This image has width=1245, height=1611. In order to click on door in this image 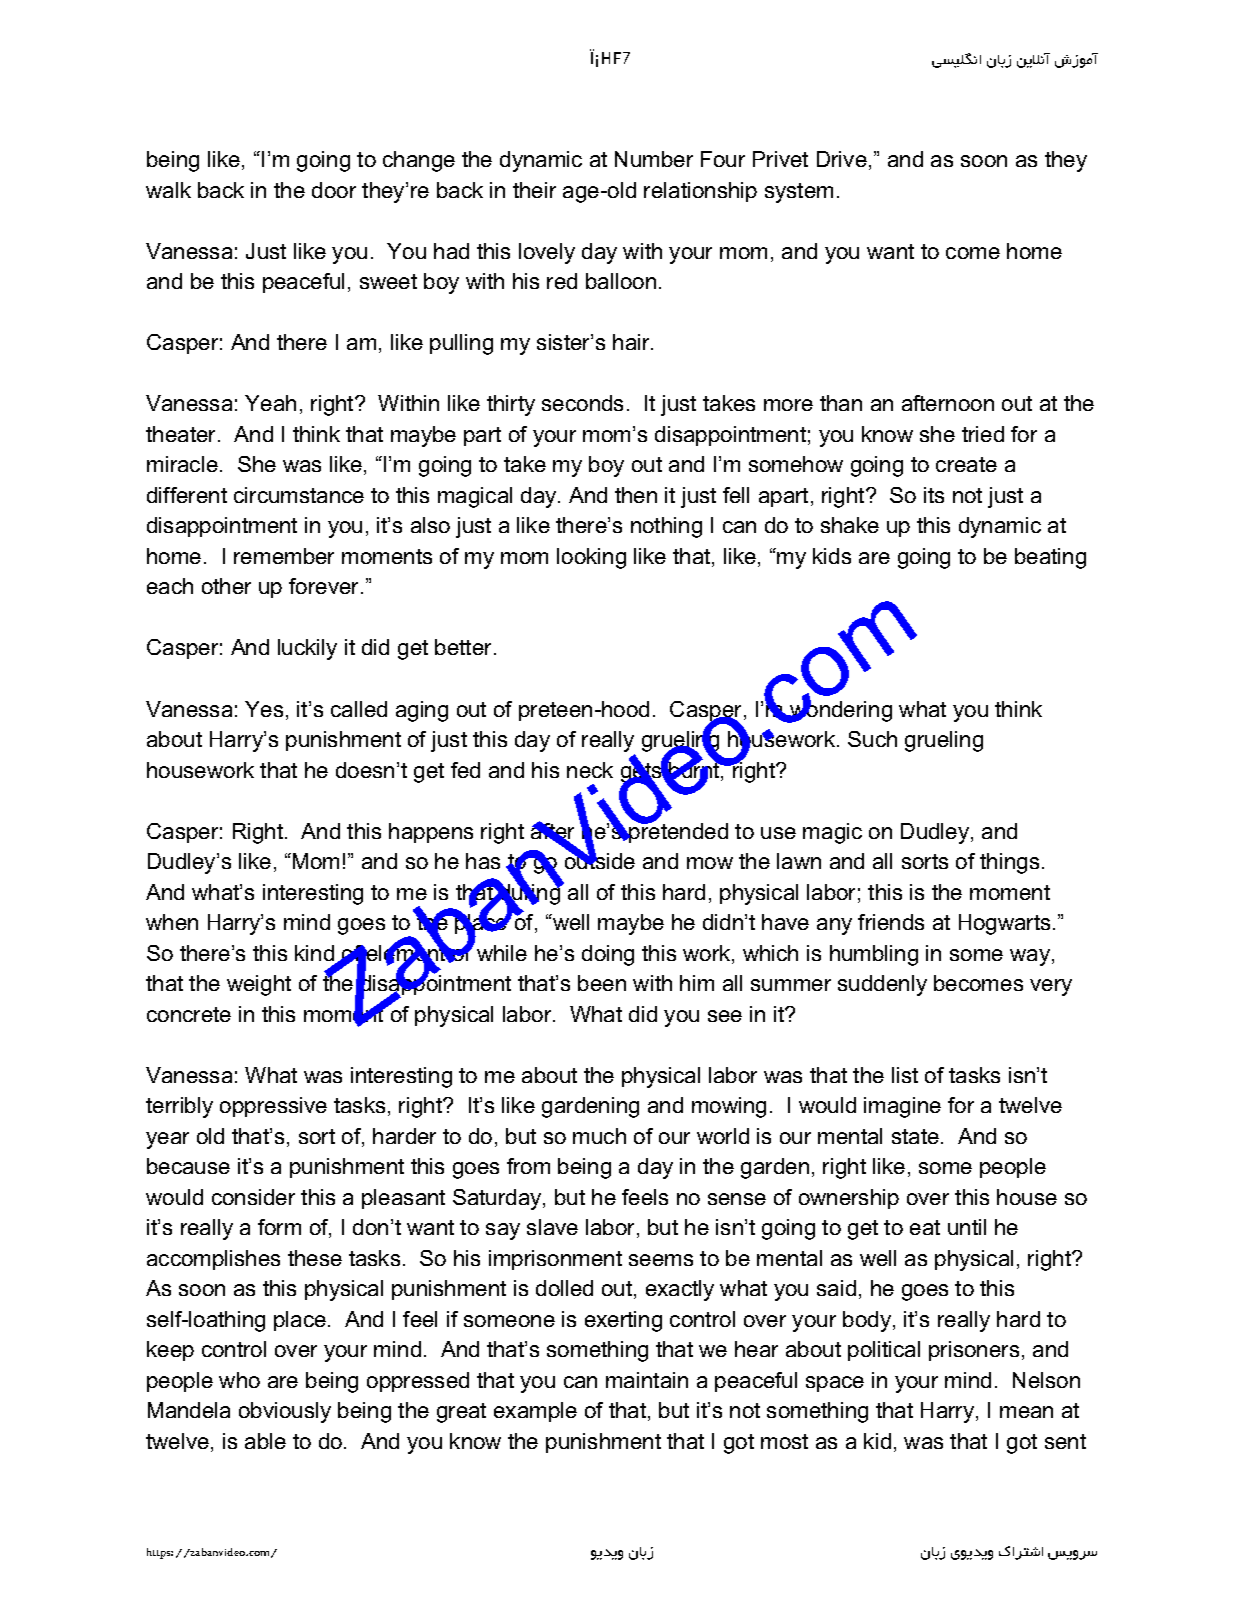, I will do `click(334, 190)`.
